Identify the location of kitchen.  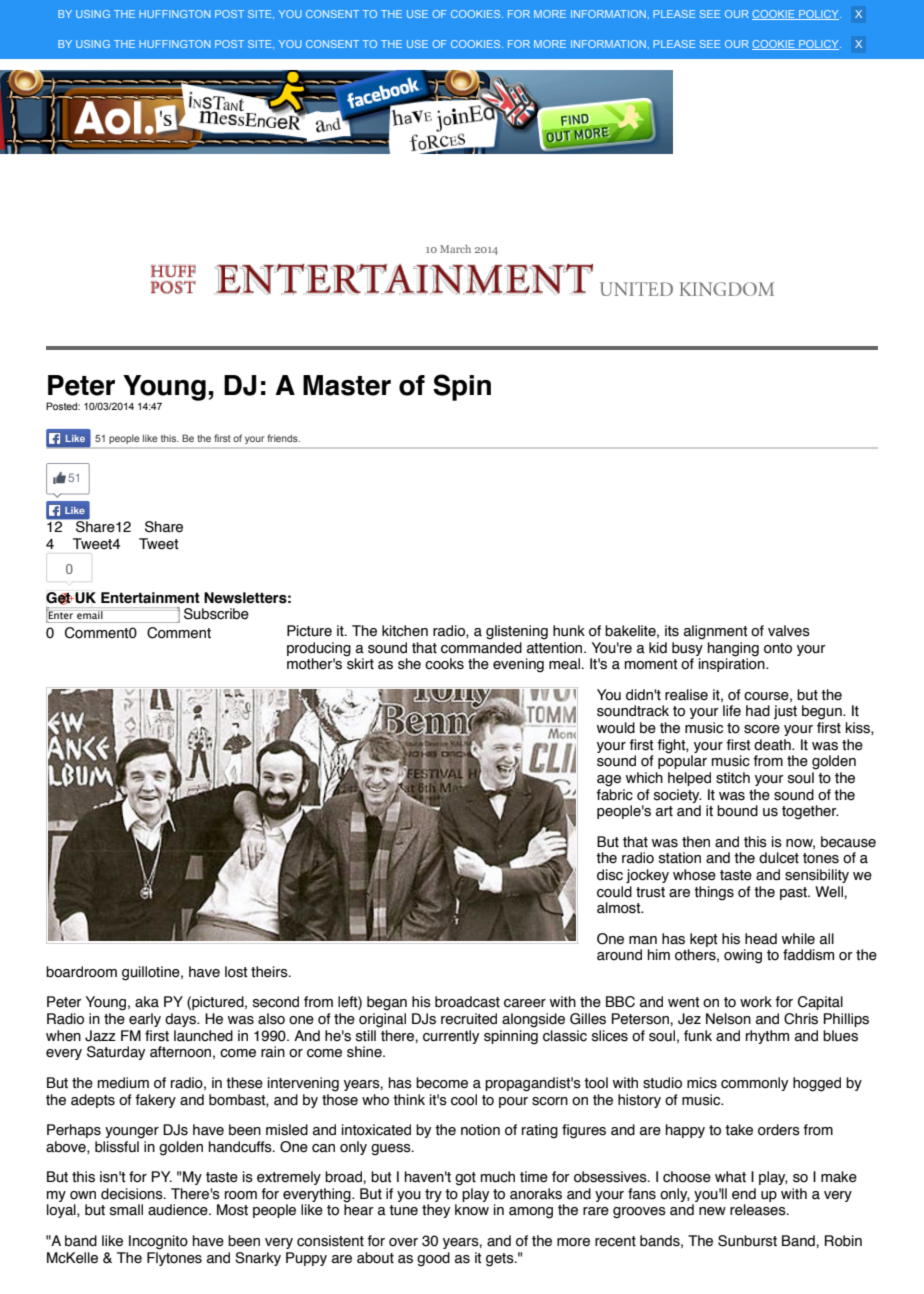
(405, 631).
